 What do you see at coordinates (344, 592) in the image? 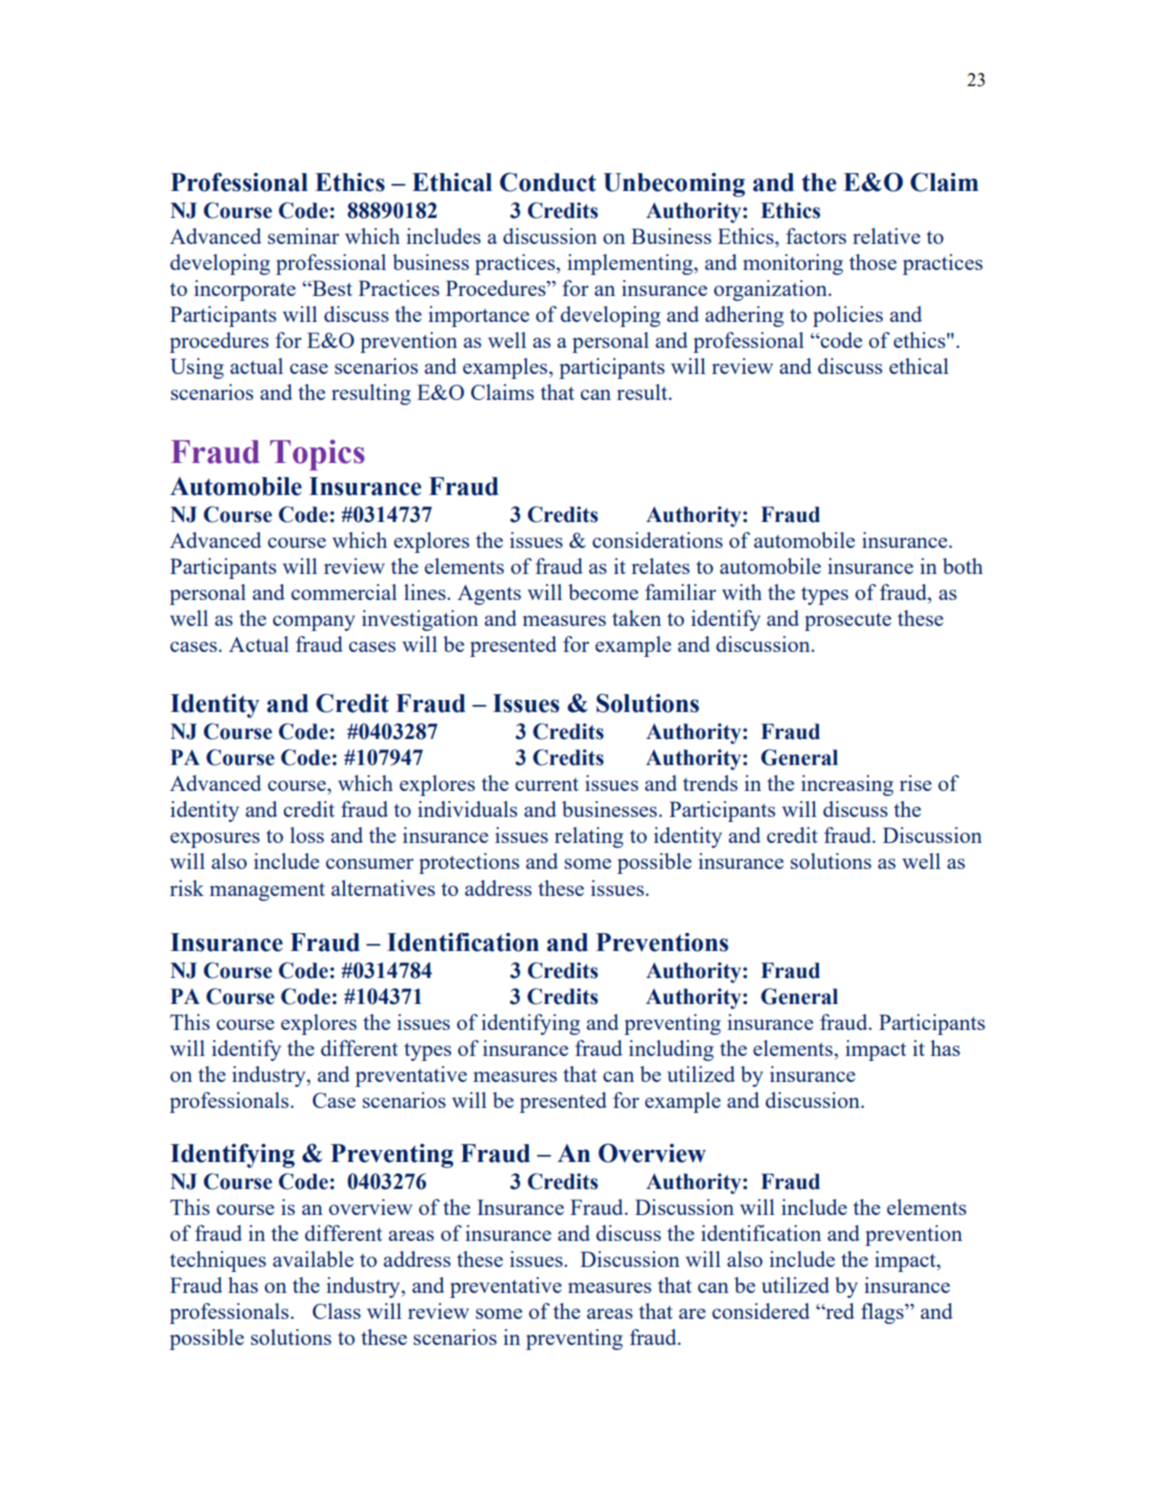
I see `commercial` at bounding box center [344, 592].
